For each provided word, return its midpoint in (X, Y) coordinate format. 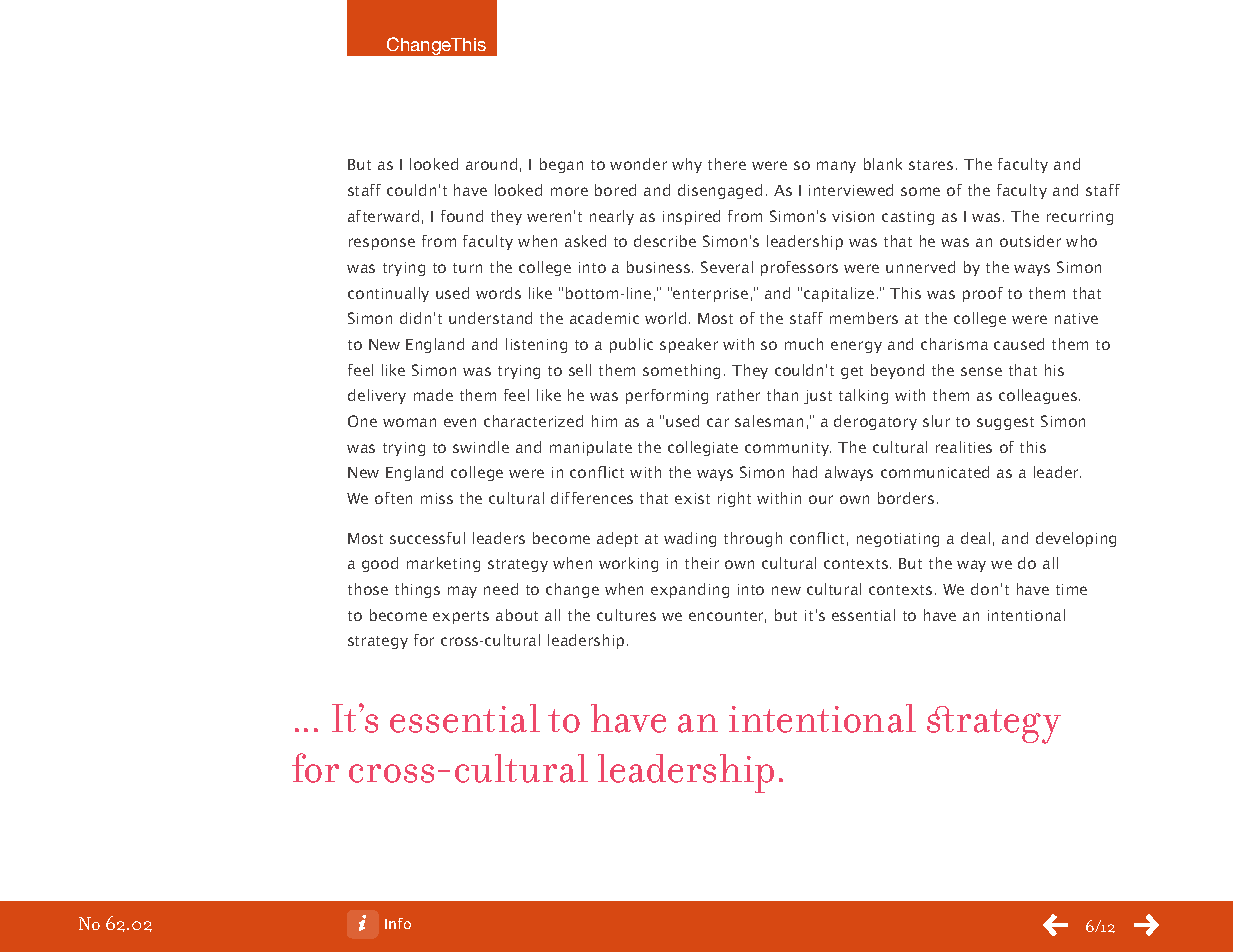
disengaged (720, 191)
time (1071, 589)
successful (427, 538)
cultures (626, 615)
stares (931, 165)
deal (975, 538)
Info (398, 923)
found (462, 216)
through (753, 539)
